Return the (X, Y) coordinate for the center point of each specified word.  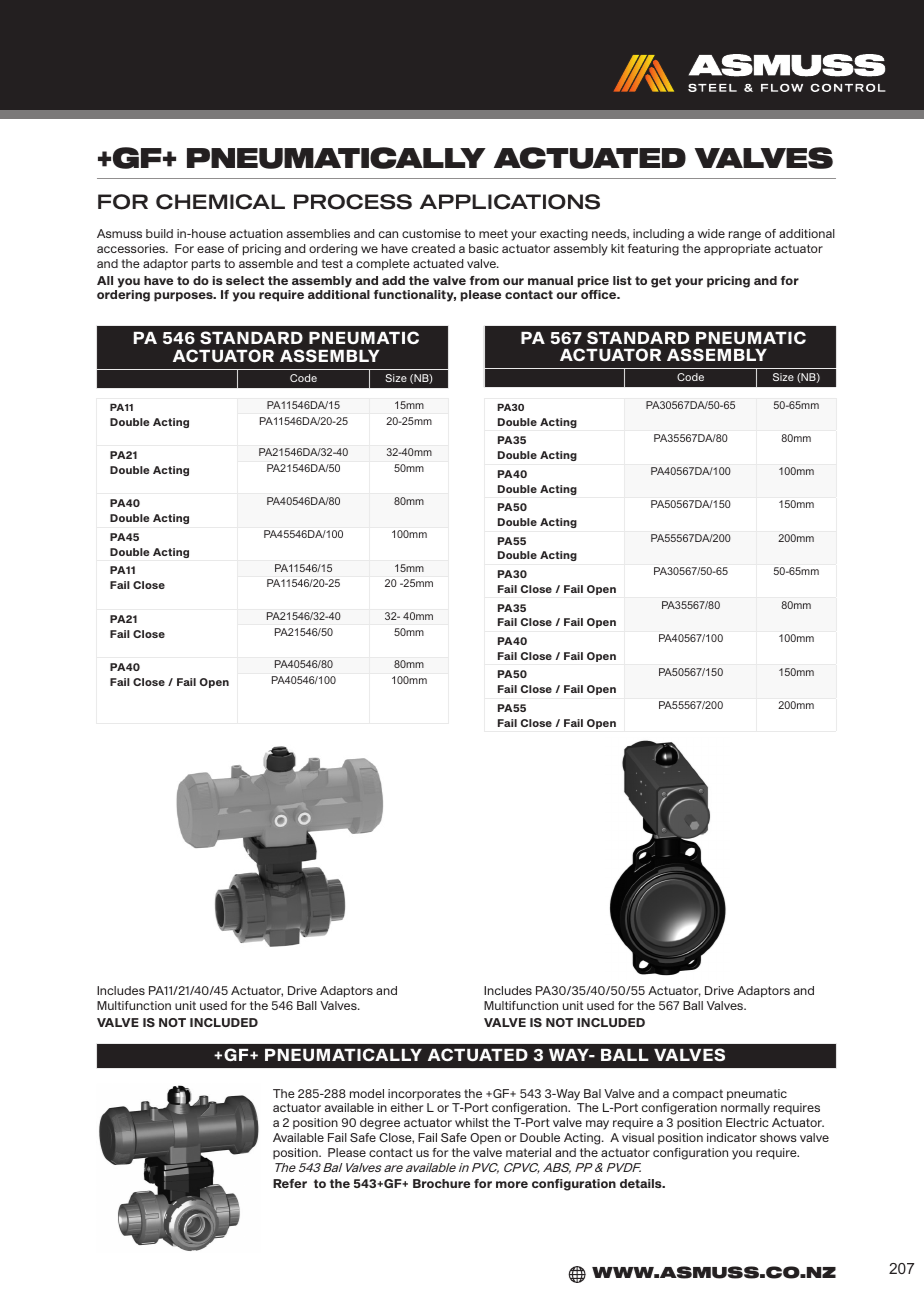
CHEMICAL (220, 202)
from (484, 280)
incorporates (424, 1094)
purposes (184, 297)
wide (711, 233)
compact (698, 1094)
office (600, 294)
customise (431, 233)
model (367, 1093)
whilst (472, 1122)
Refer (290, 1183)
